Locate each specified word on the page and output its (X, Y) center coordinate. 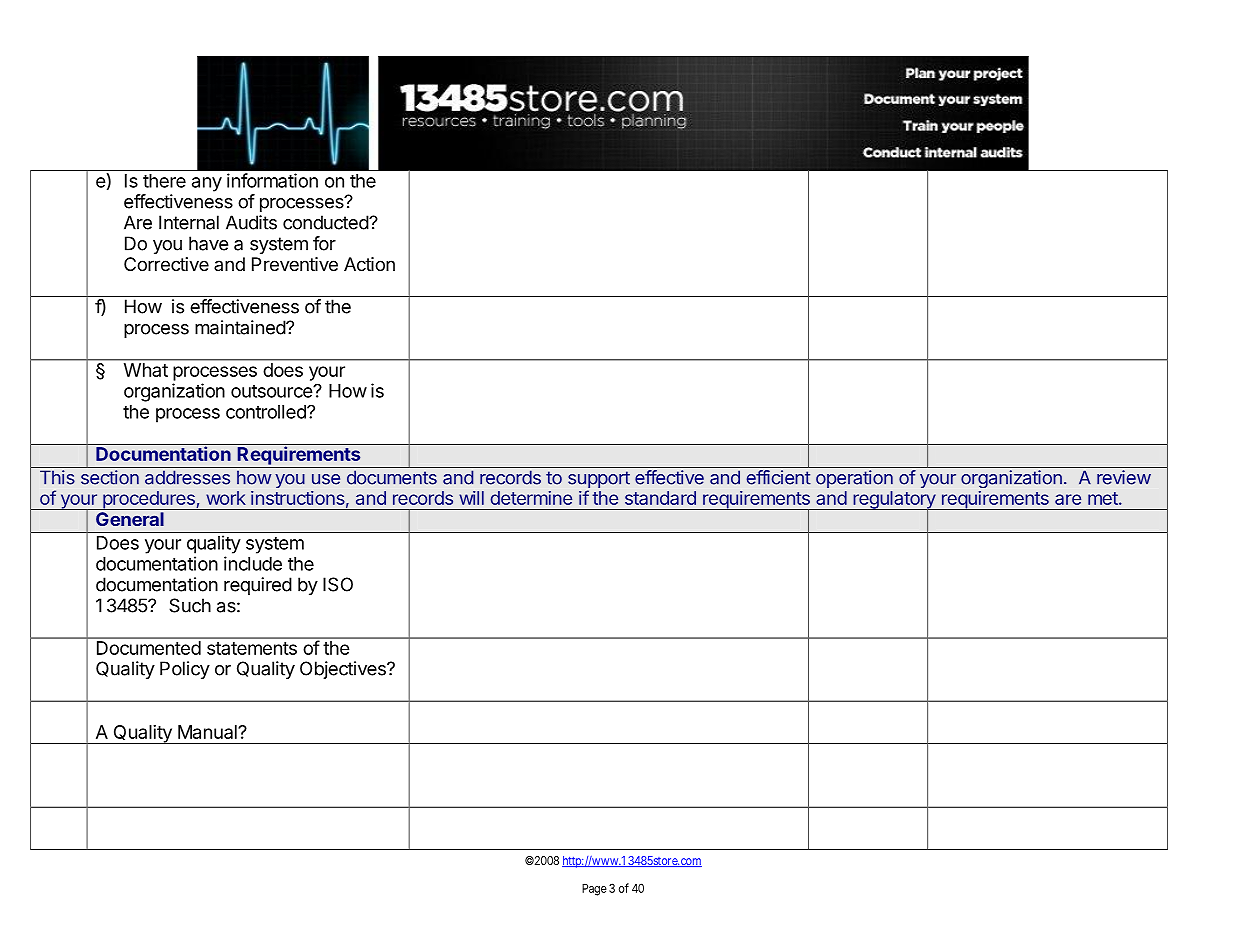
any (207, 184)
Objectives (344, 670)
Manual (208, 732)
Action (369, 264)
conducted (326, 222)
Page (594, 889)
